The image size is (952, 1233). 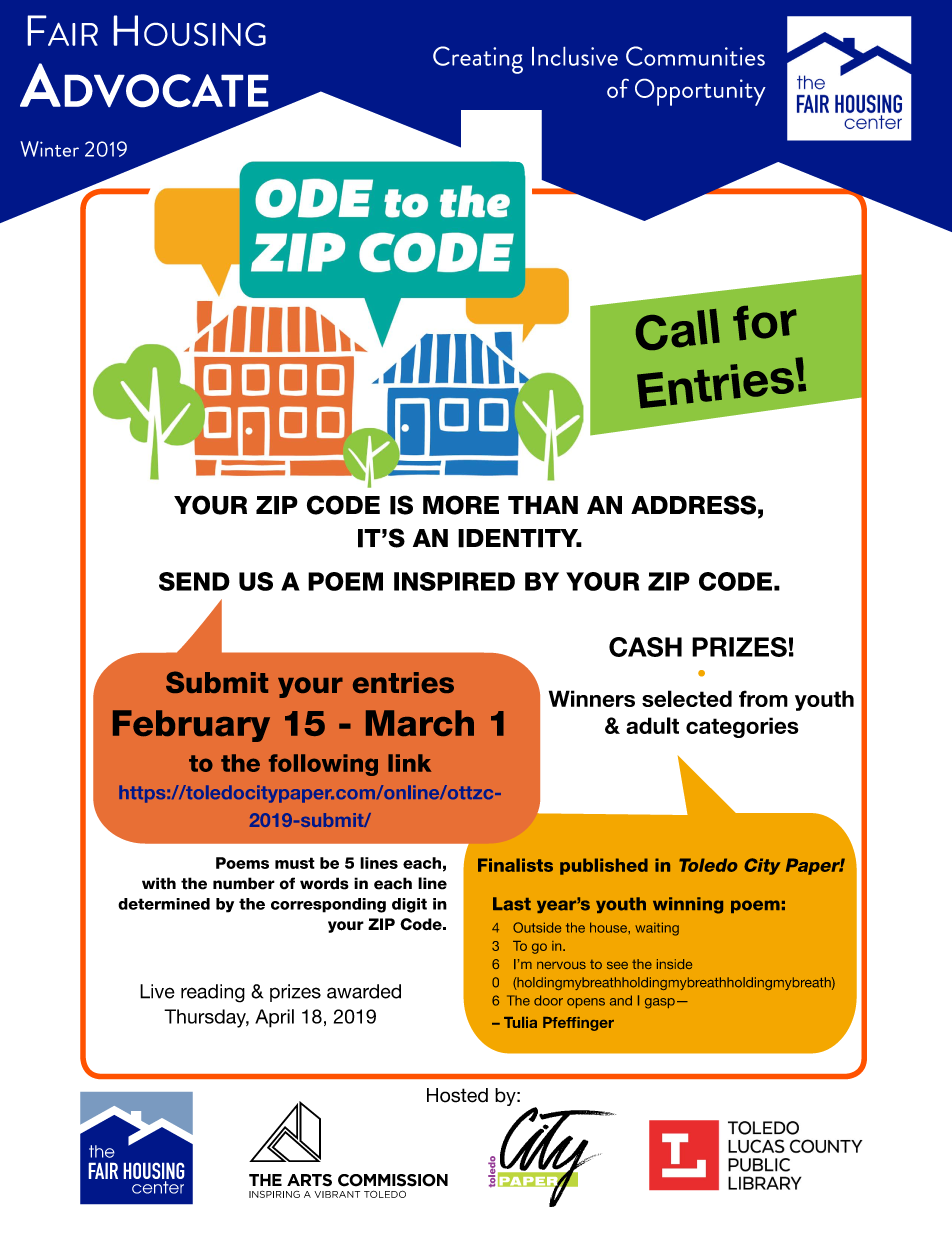 I want to click on SEND, so click(x=194, y=581).
